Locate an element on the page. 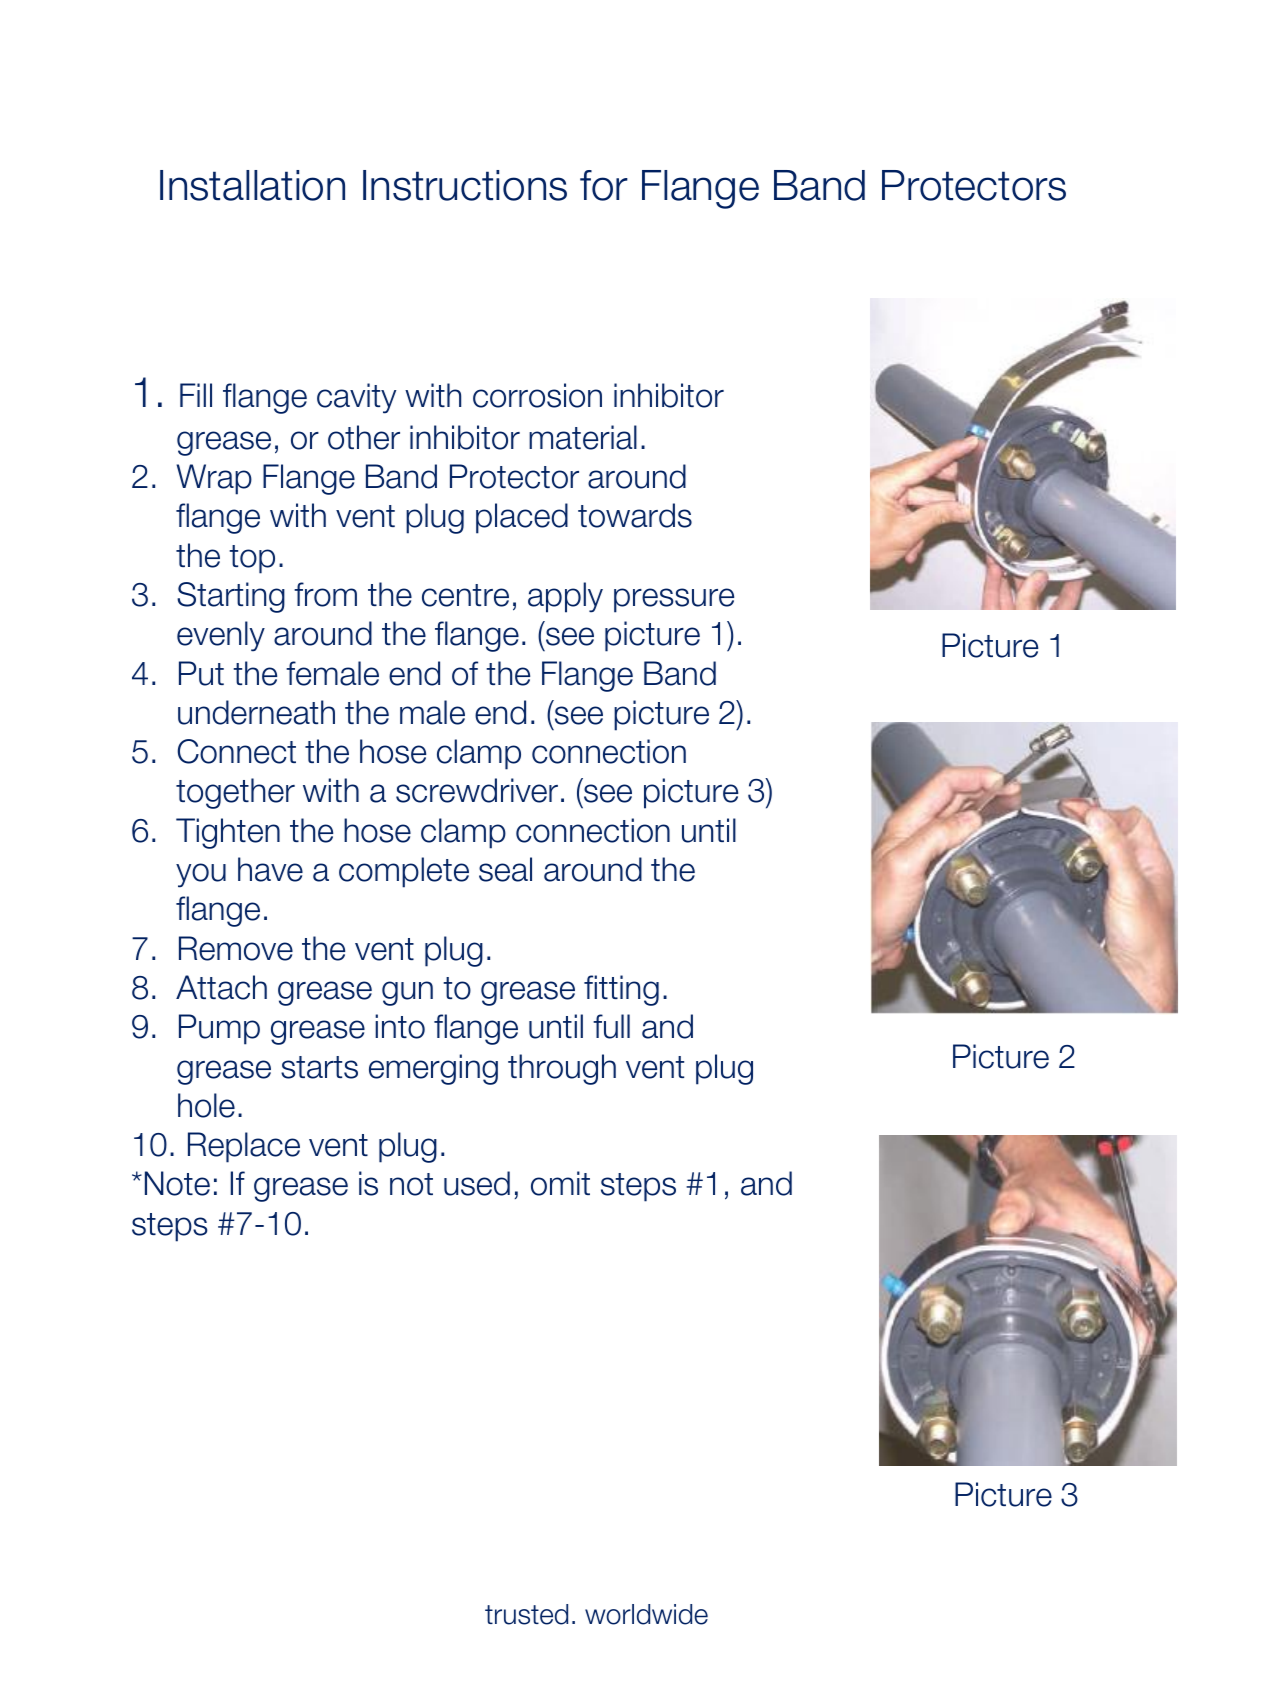  underneath is located at coordinates (256, 712).
